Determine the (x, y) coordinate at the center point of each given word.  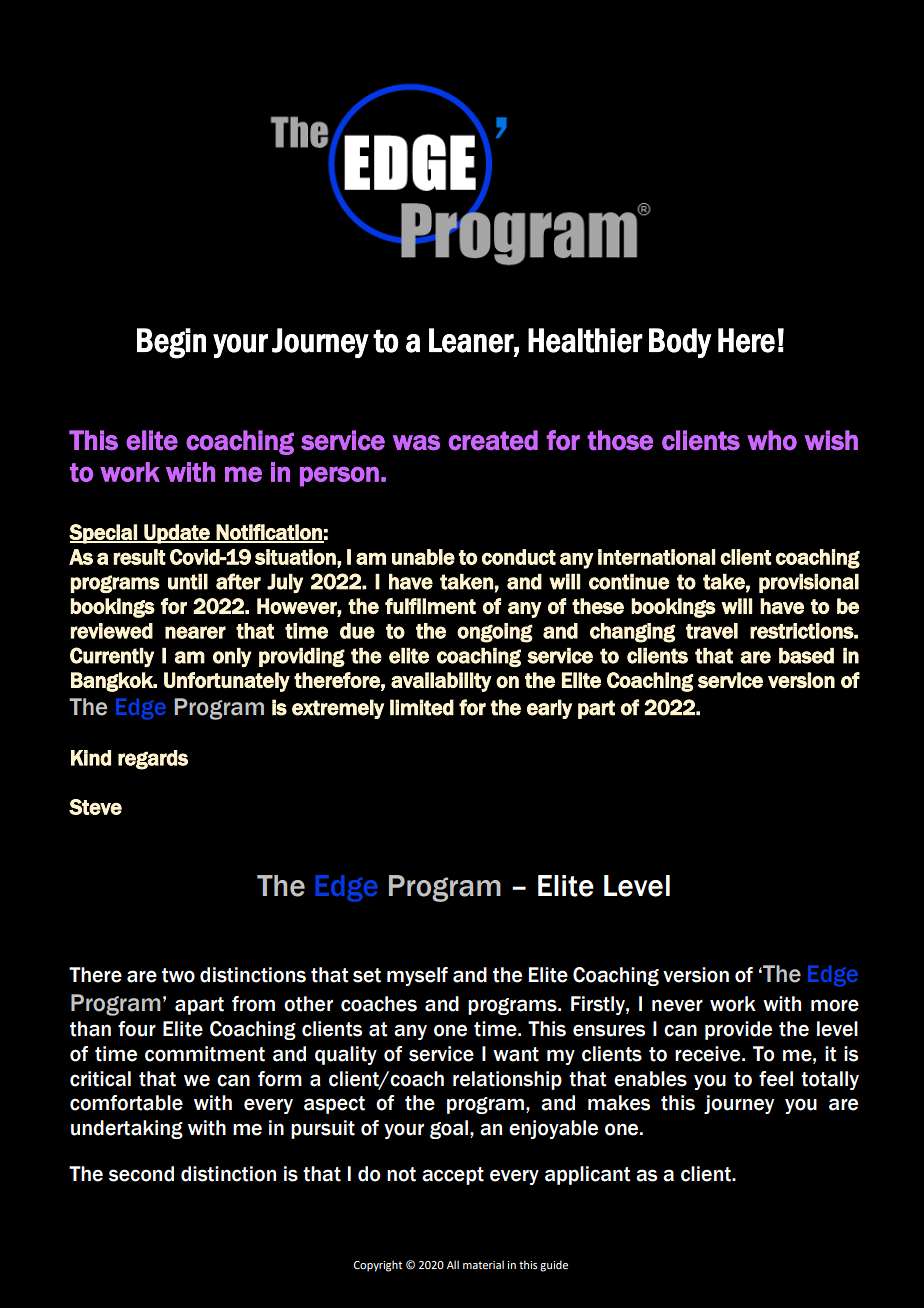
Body (680, 343)
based (806, 656)
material (483, 1264)
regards (153, 760)
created (493, 440)
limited (422, 707)
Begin (171, 343)
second (141, 1174)
